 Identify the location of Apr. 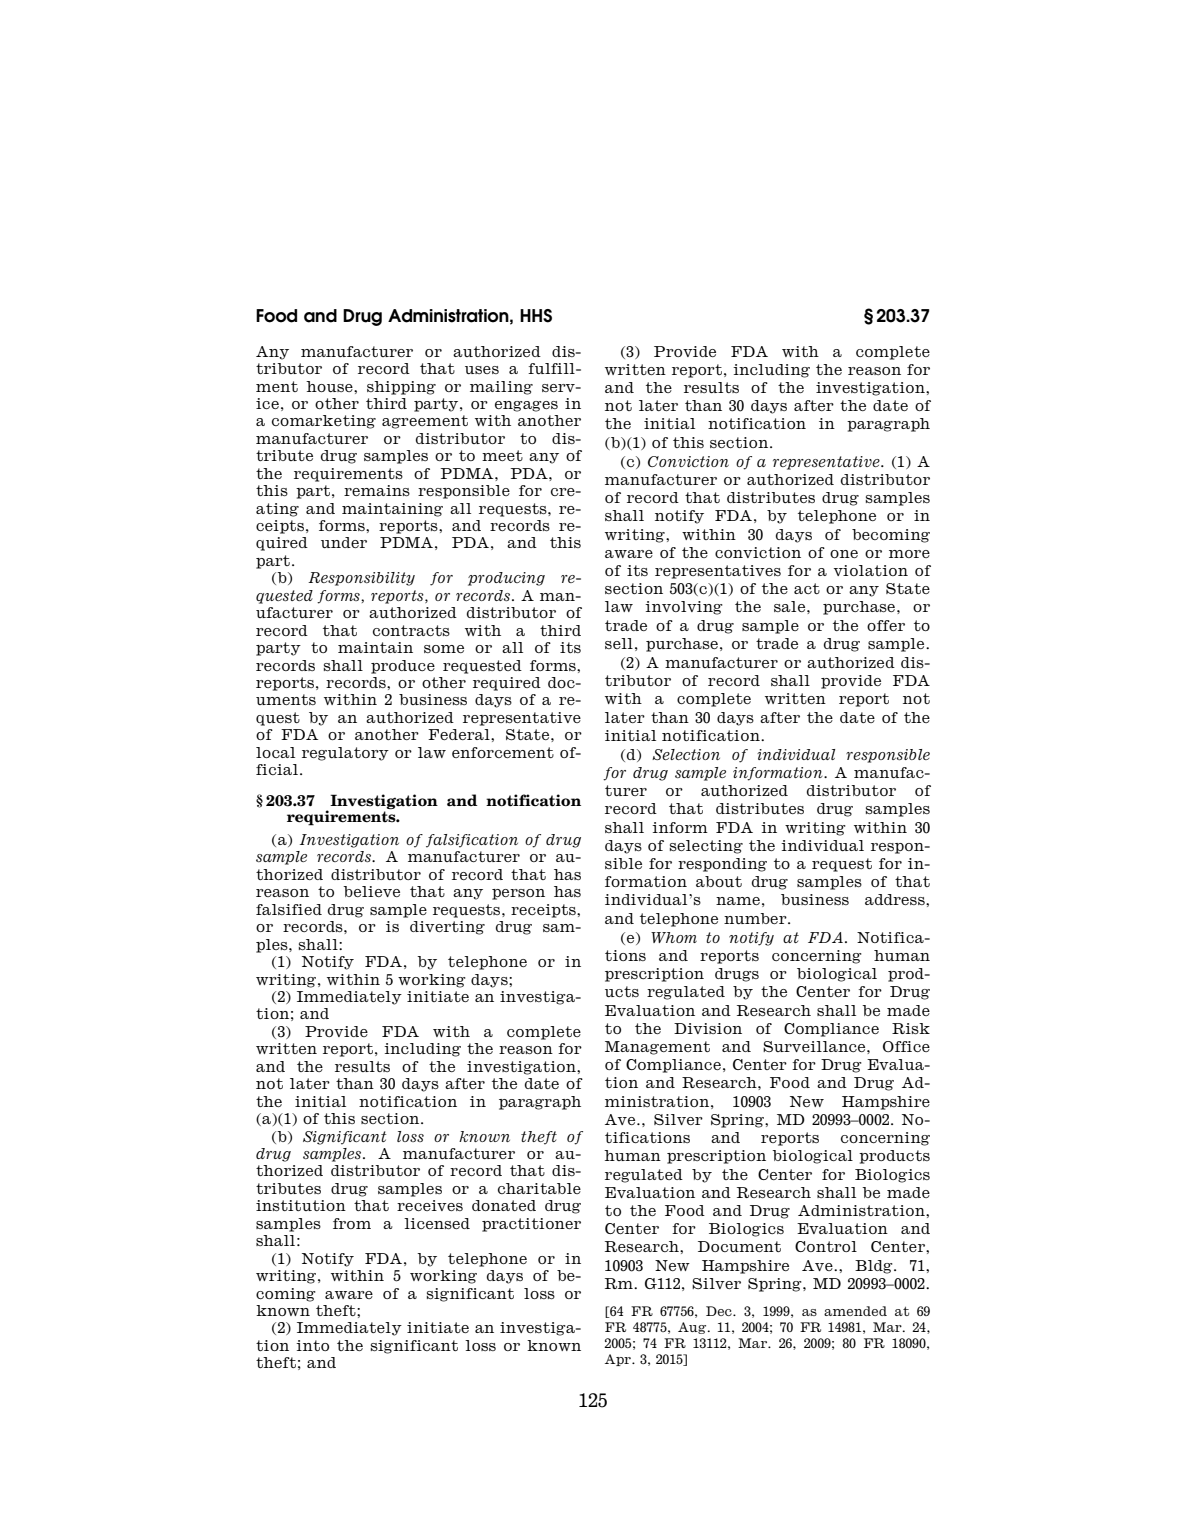
(619, 1360).
